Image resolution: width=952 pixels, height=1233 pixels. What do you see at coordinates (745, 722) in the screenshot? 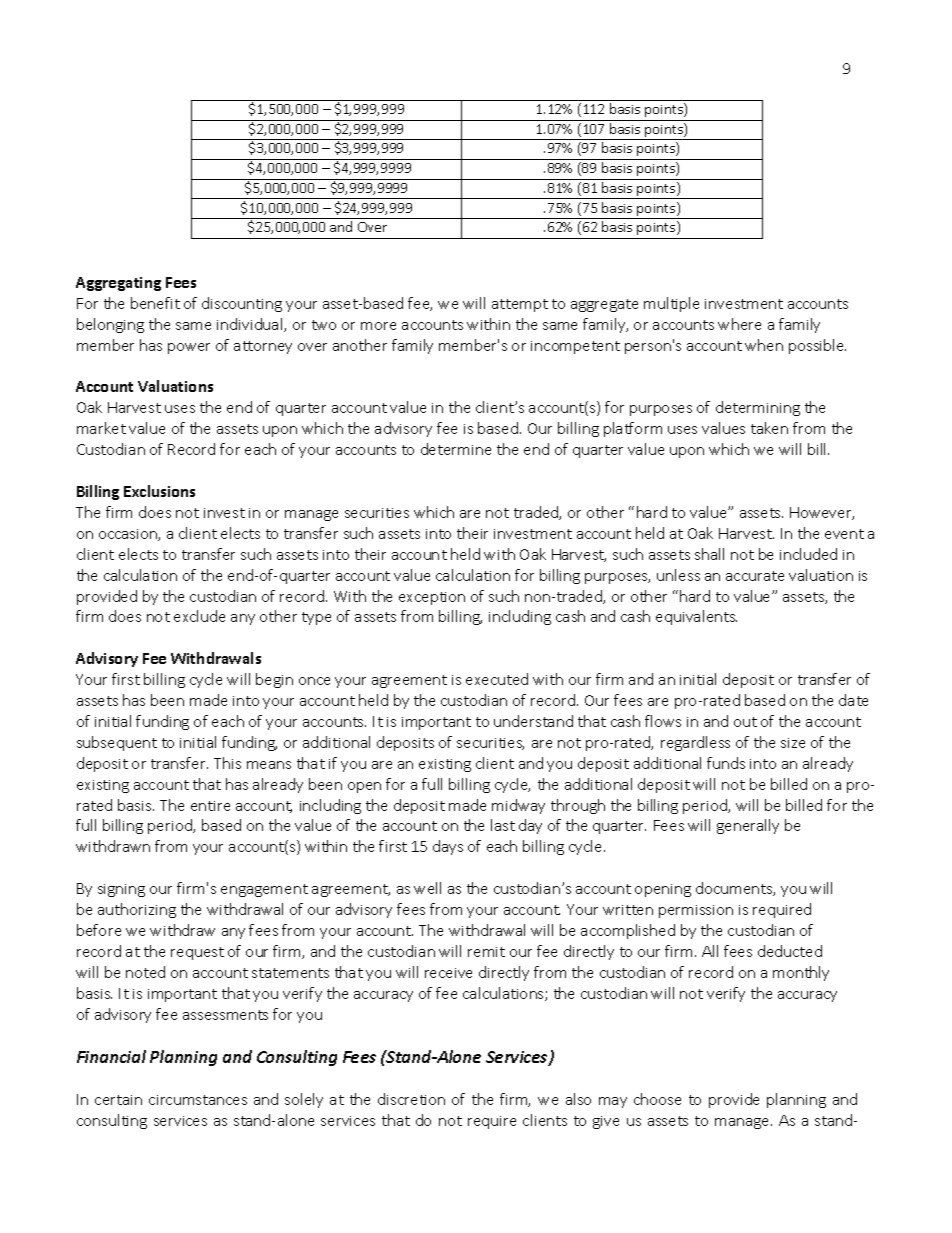
I see `out` at bounding box center [745, 722].
